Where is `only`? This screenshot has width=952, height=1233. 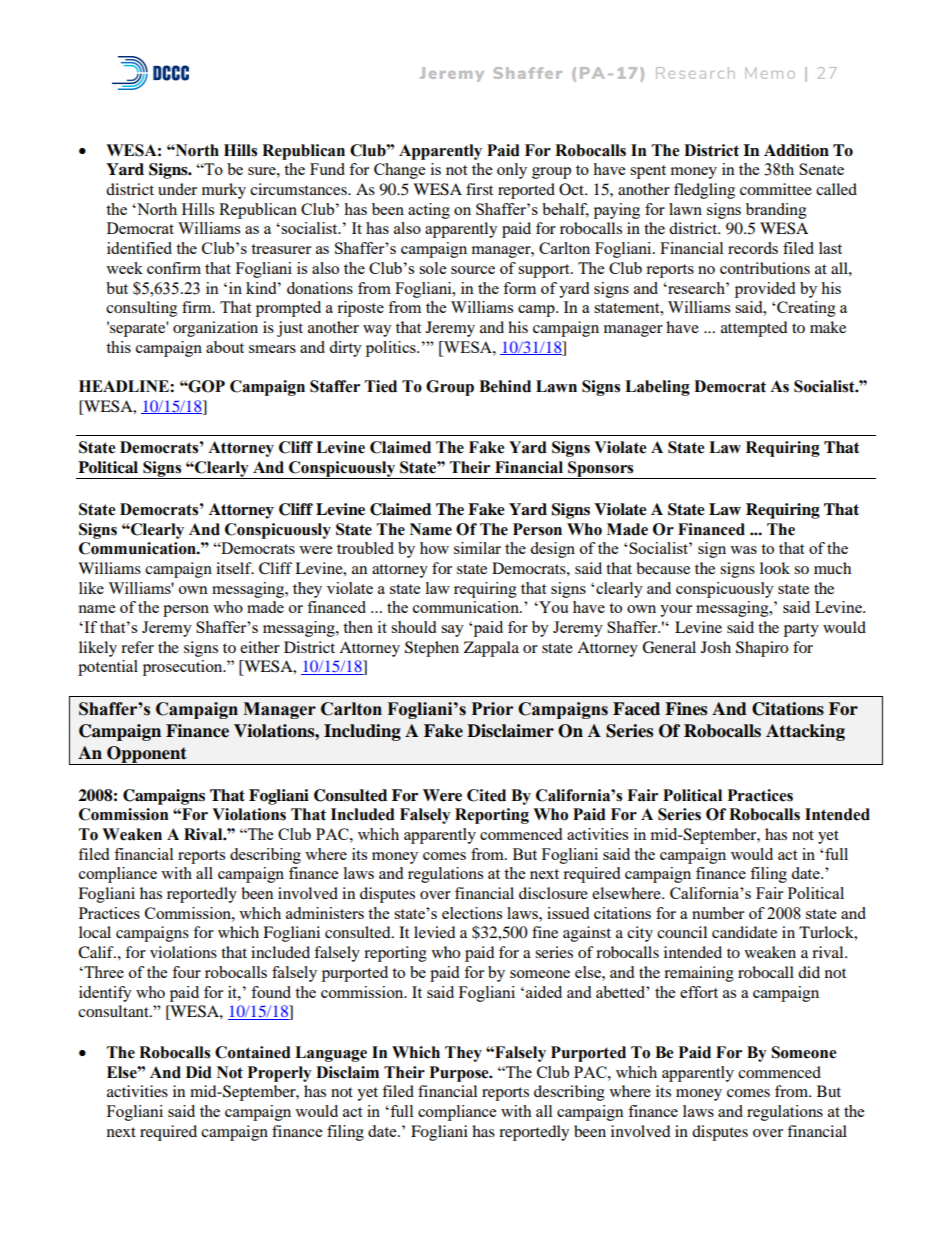
only is located at coordinates (512, 171).
